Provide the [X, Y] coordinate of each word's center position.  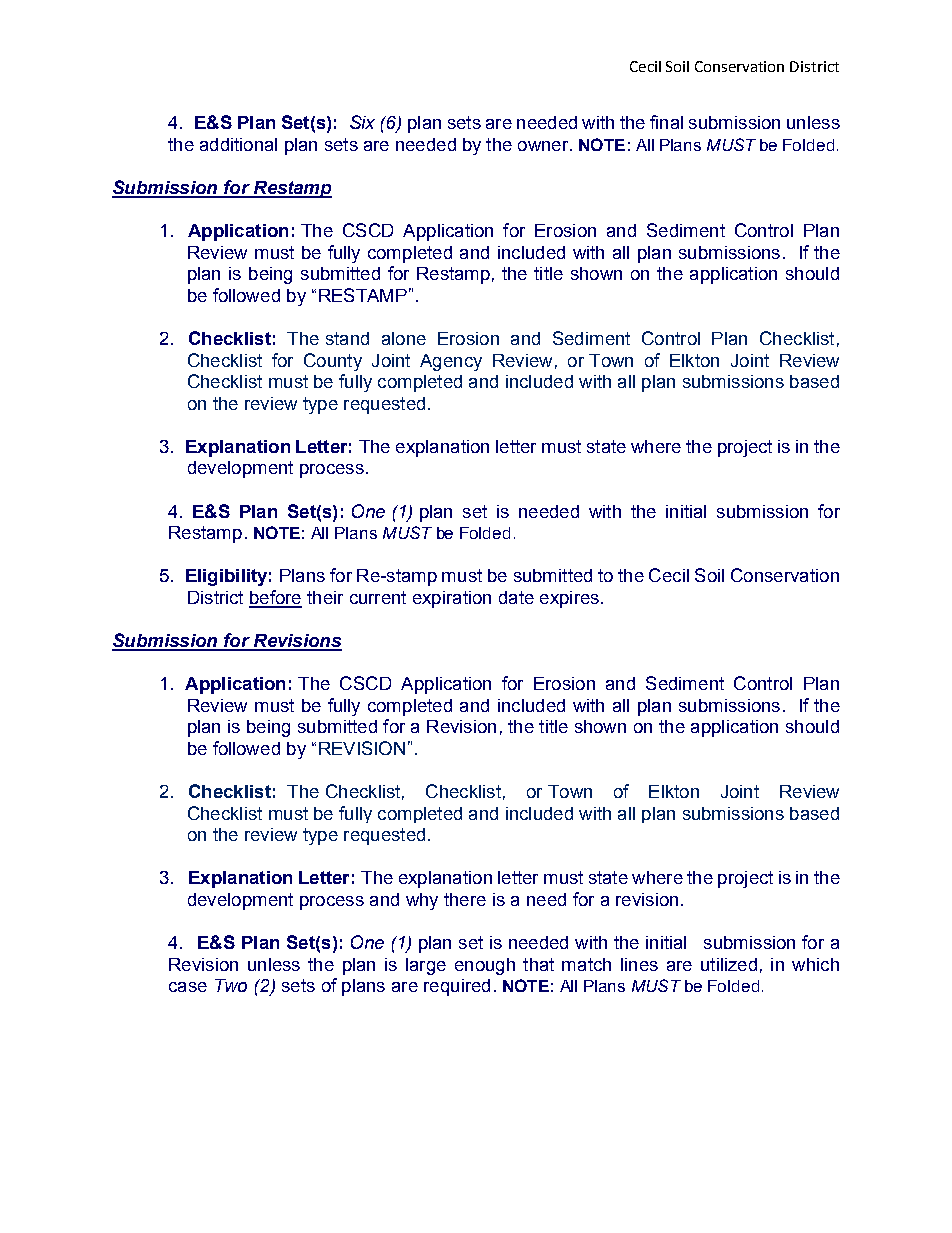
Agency [451, 362]
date [516, 597]
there [465, 899]
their [325, 597]
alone [404, 338]
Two [231, 985]
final [666, 122]
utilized [729, 964]
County [333, 362]
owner [544, 146]
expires [569, 599]
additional [238, 144]
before [275, 598]
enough [485, 966]
